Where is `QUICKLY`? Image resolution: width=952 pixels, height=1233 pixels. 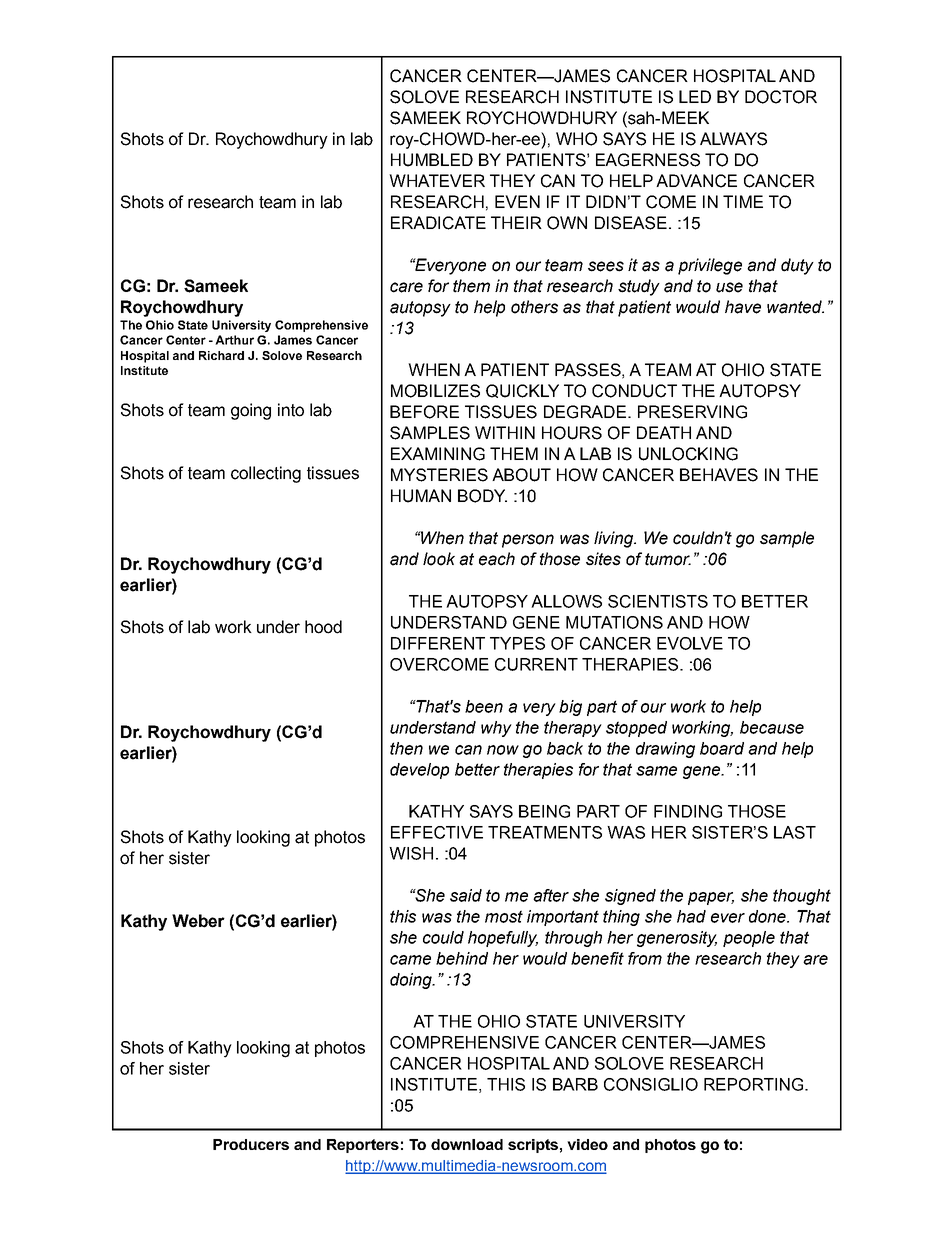 QUICKLY is located at coordinates (522, 391).
